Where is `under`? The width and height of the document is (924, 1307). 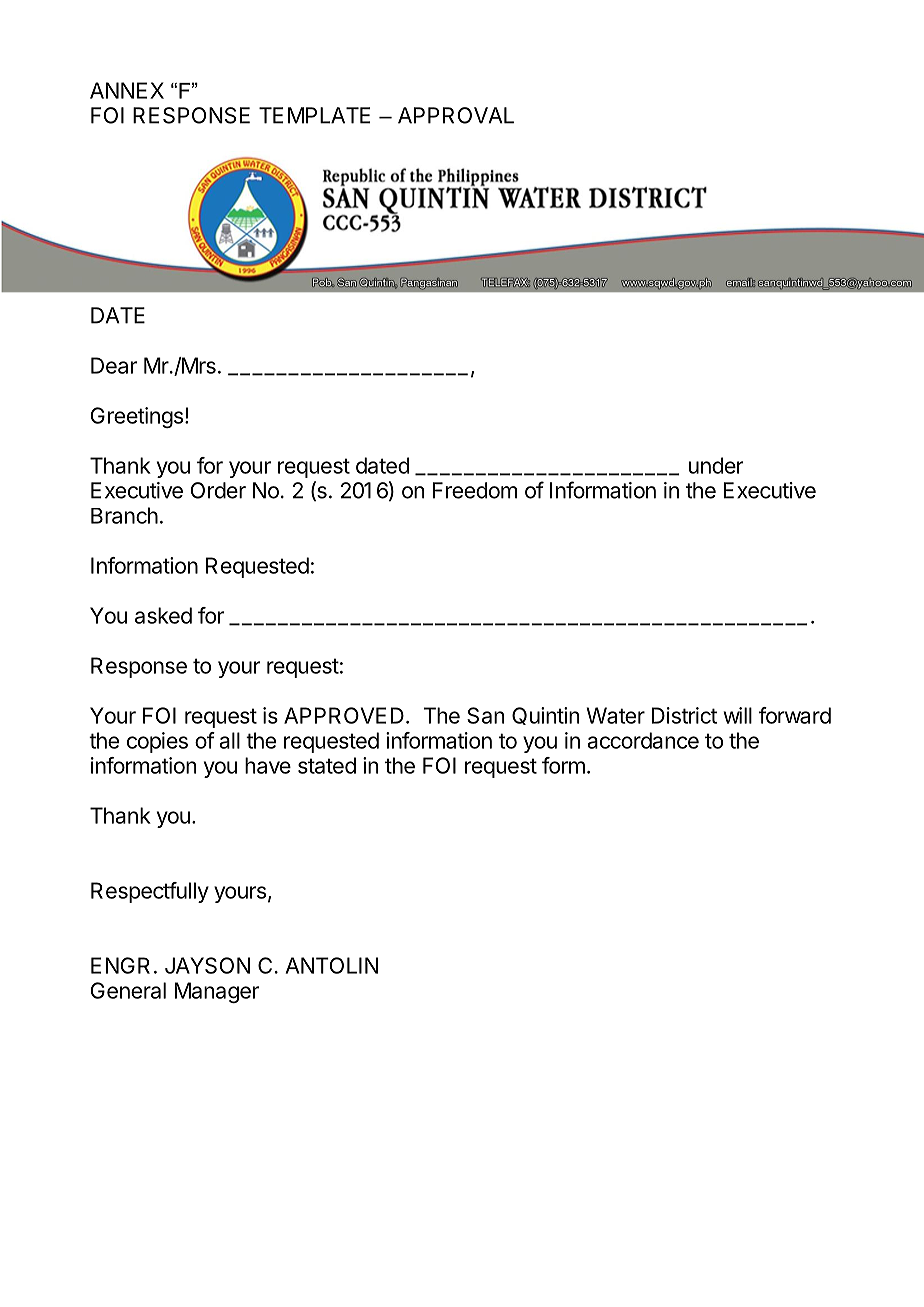 under is located at coordinates (716, 465).
